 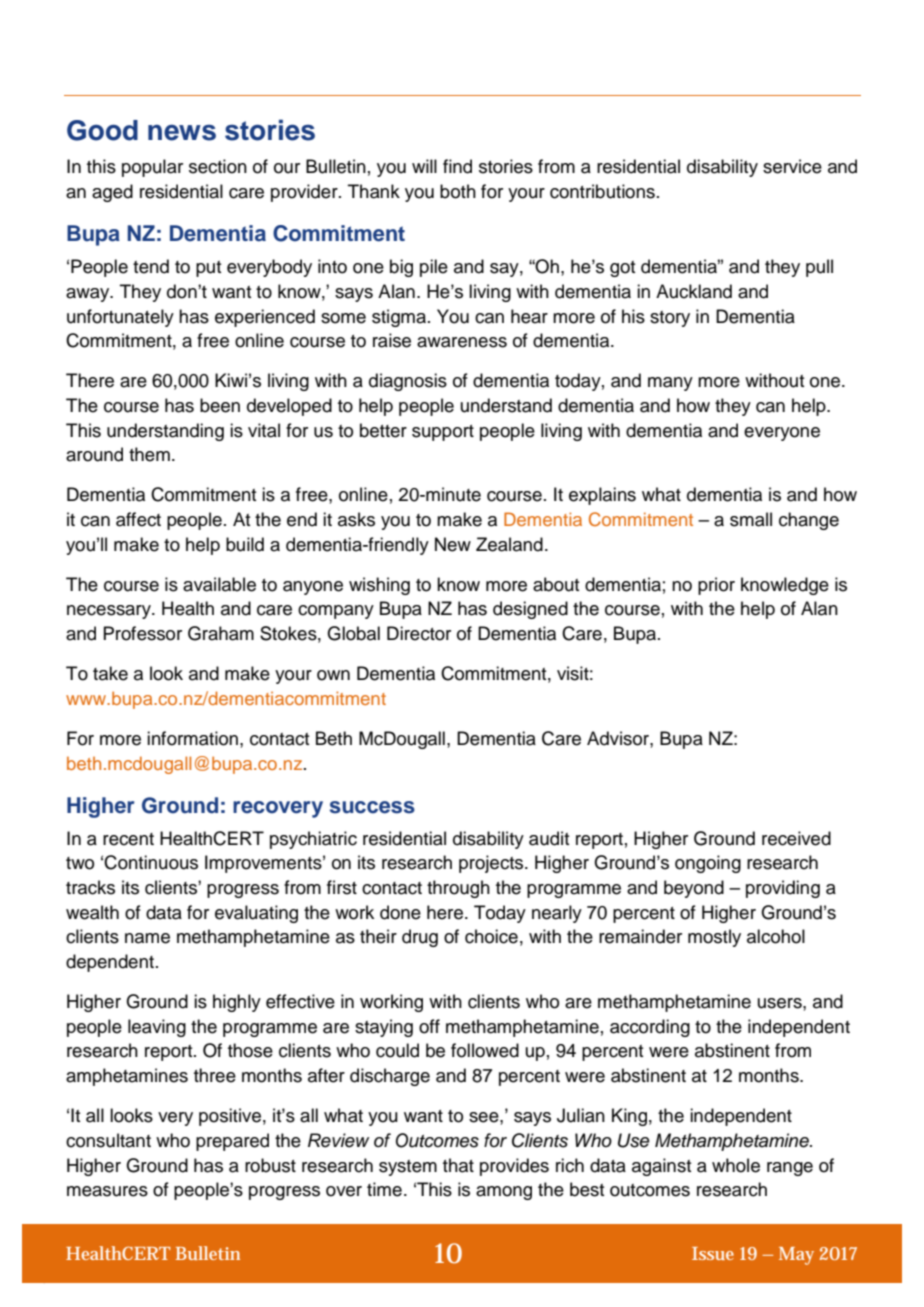 I want to click on drug, so click(x=420, y=938).
